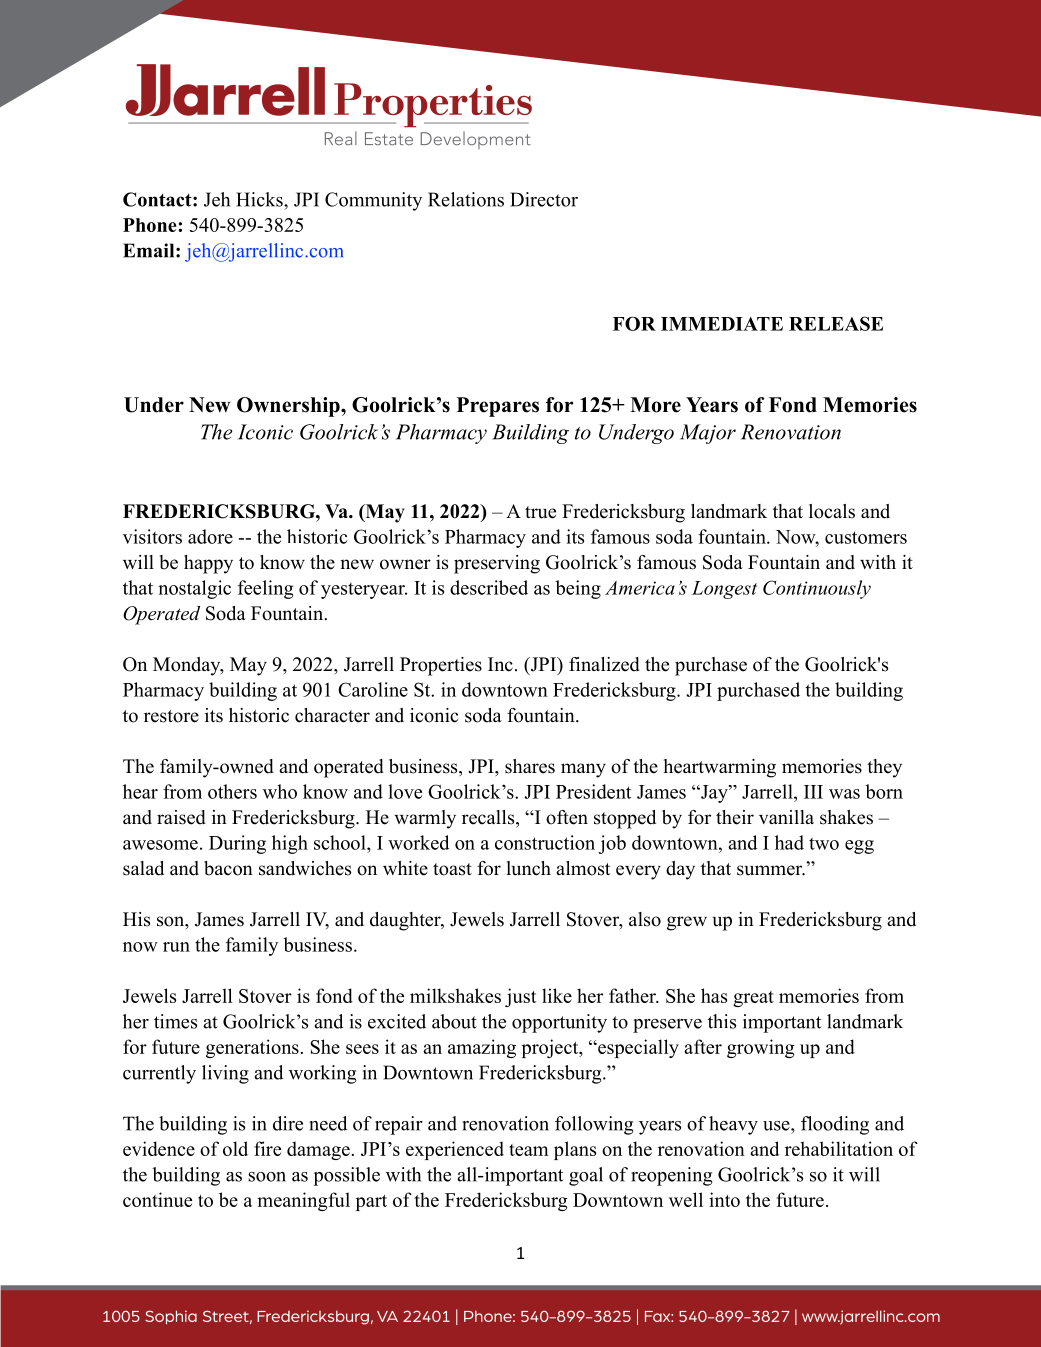  What do you see at coordinates (884, 768) in the document?
I see `they` at bounding box center [884, 768].
